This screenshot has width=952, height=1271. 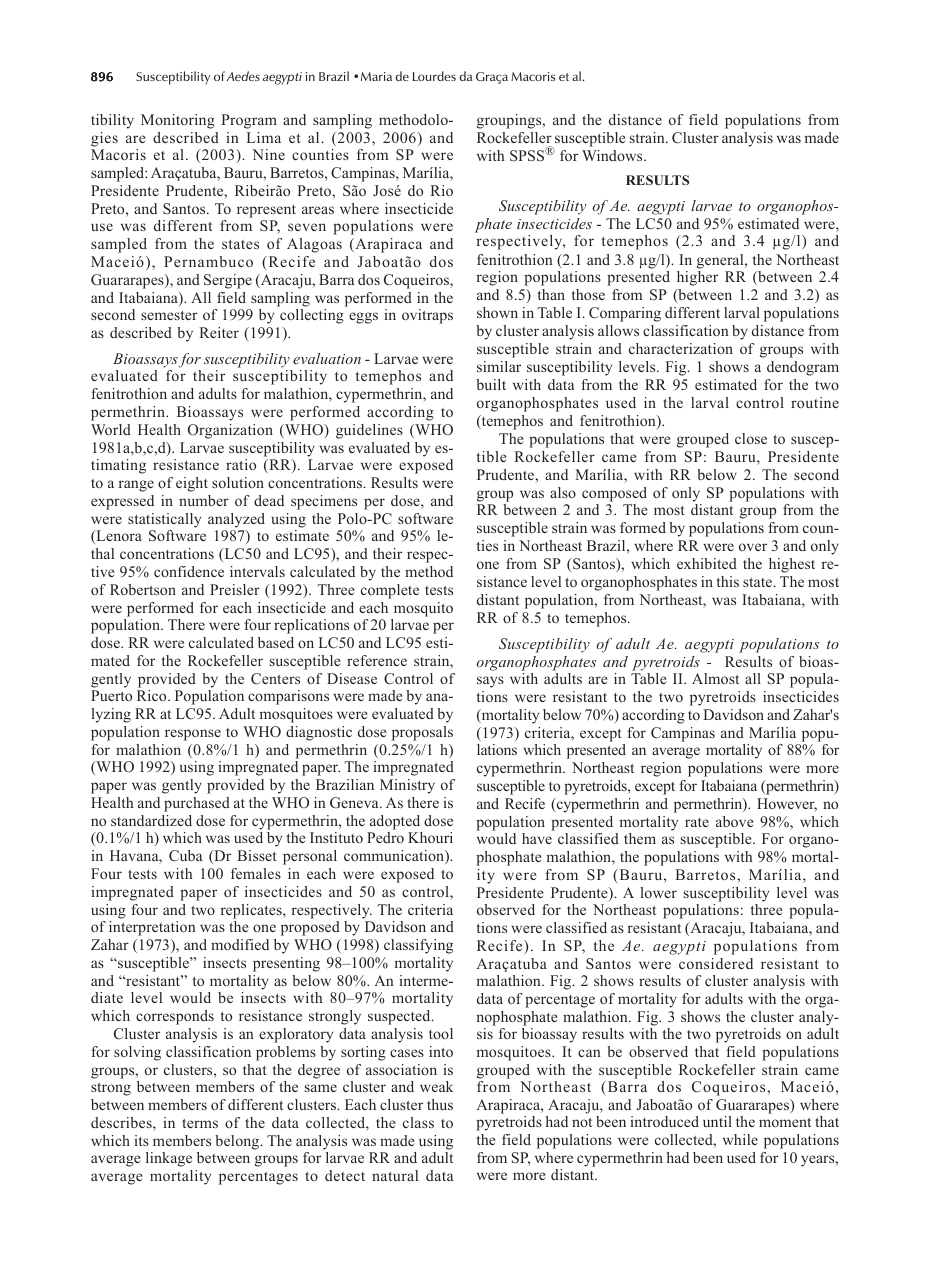 What do you see at coordinates (434, 76) in the screenshot?
I see `Lourdes` at bounding box center [434, 76].
